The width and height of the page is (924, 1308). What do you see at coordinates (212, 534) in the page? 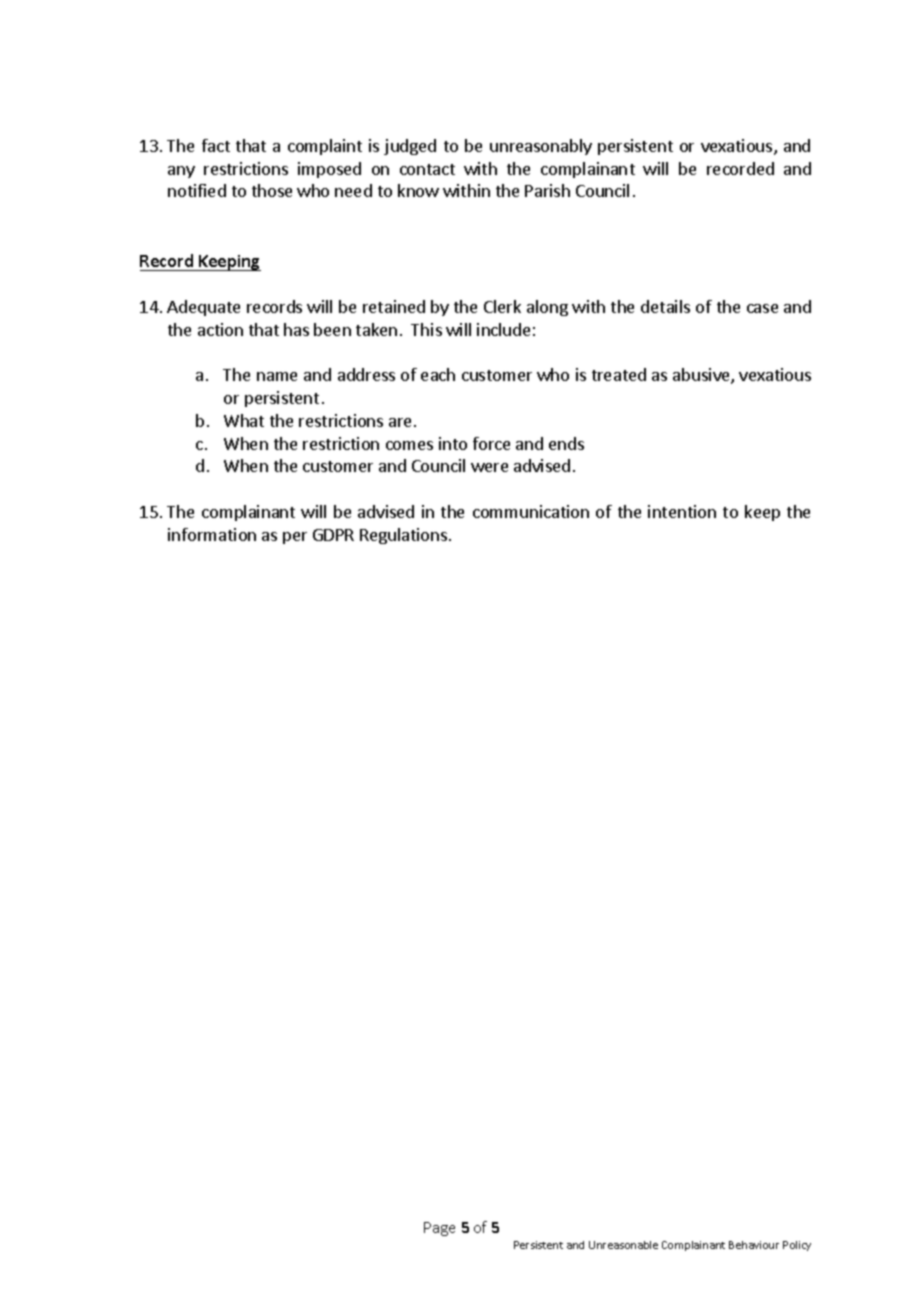
I see `information` at bounding box center [212, 534].
